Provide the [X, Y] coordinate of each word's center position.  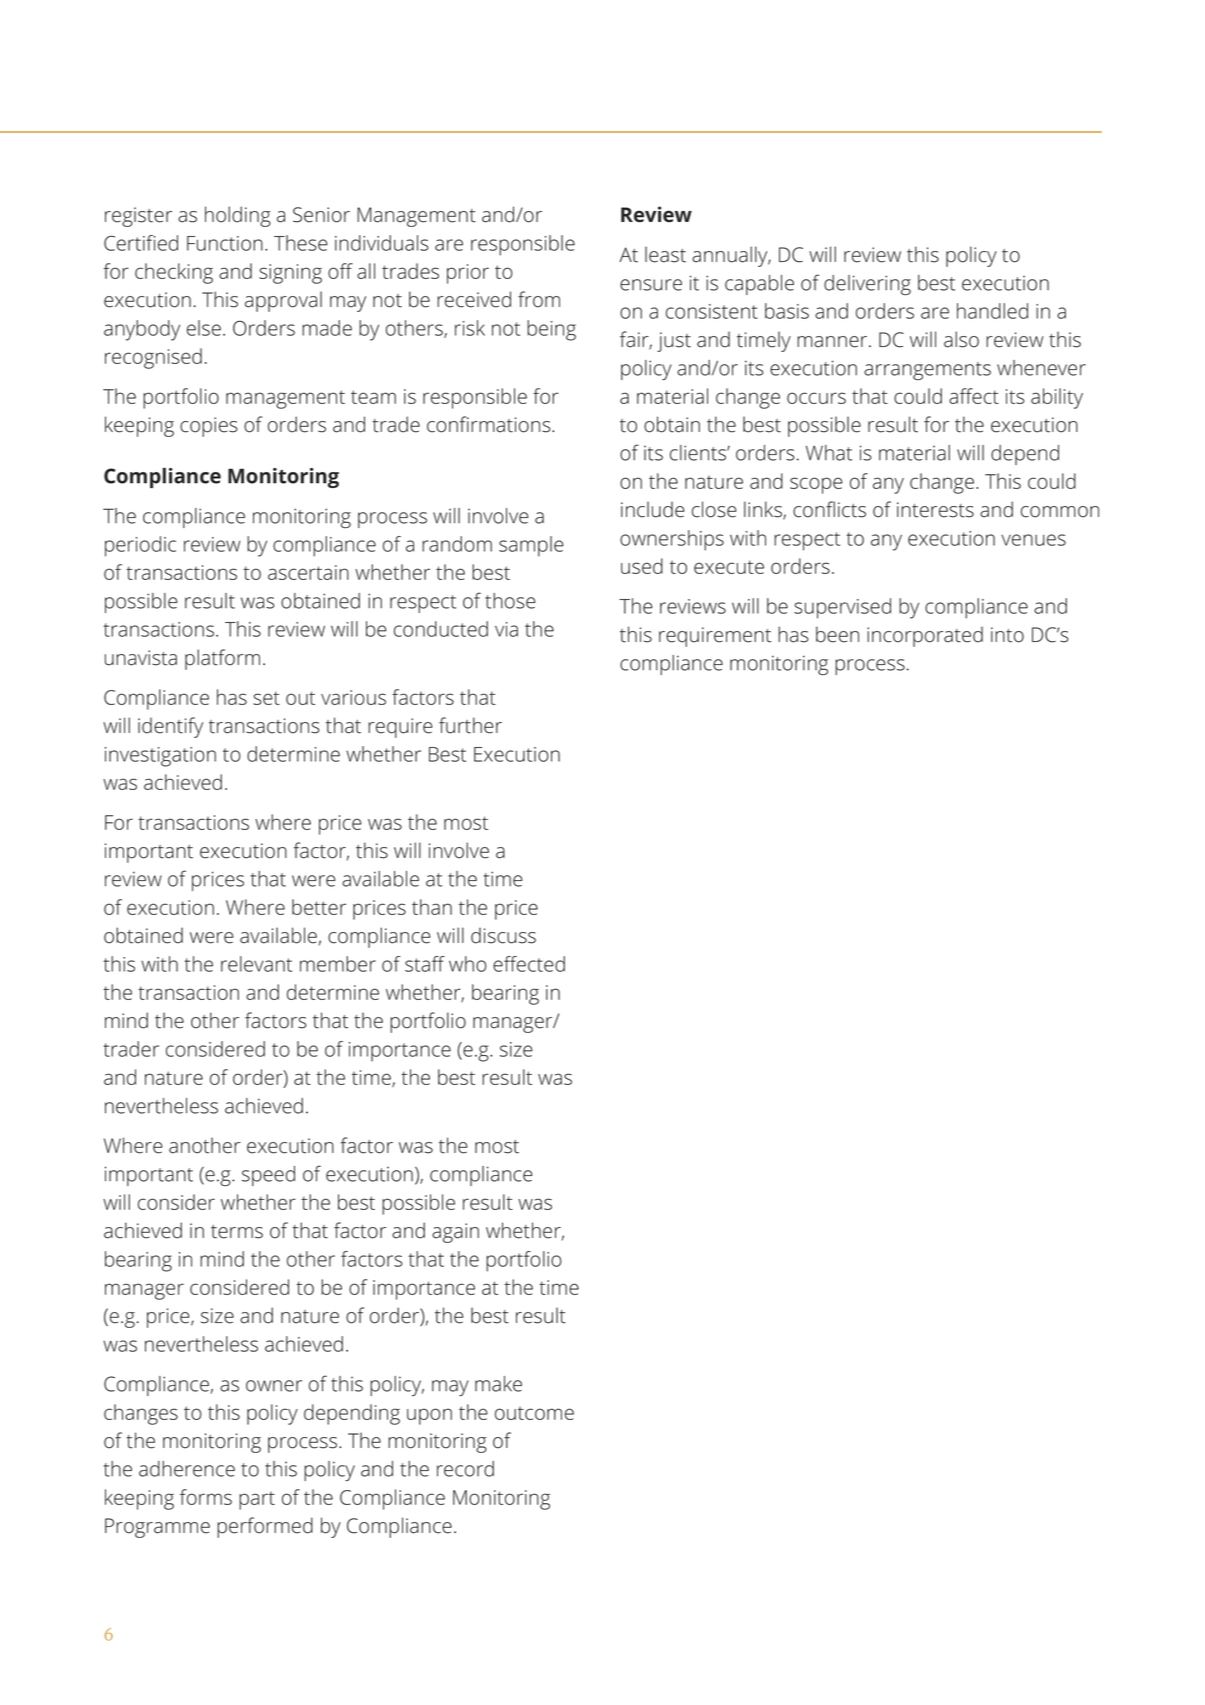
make [498, 1384]
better [319, 907]
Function [225, 243]
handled [992, 311]
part [257, 1500]
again [455, 1233]
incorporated [925, 637]
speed [268, 1176]
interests [935, 510]
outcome [534, 1413]
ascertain [308, 572]
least [665, 254]
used [642, 566]
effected [529, 964]
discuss [503, 936]
